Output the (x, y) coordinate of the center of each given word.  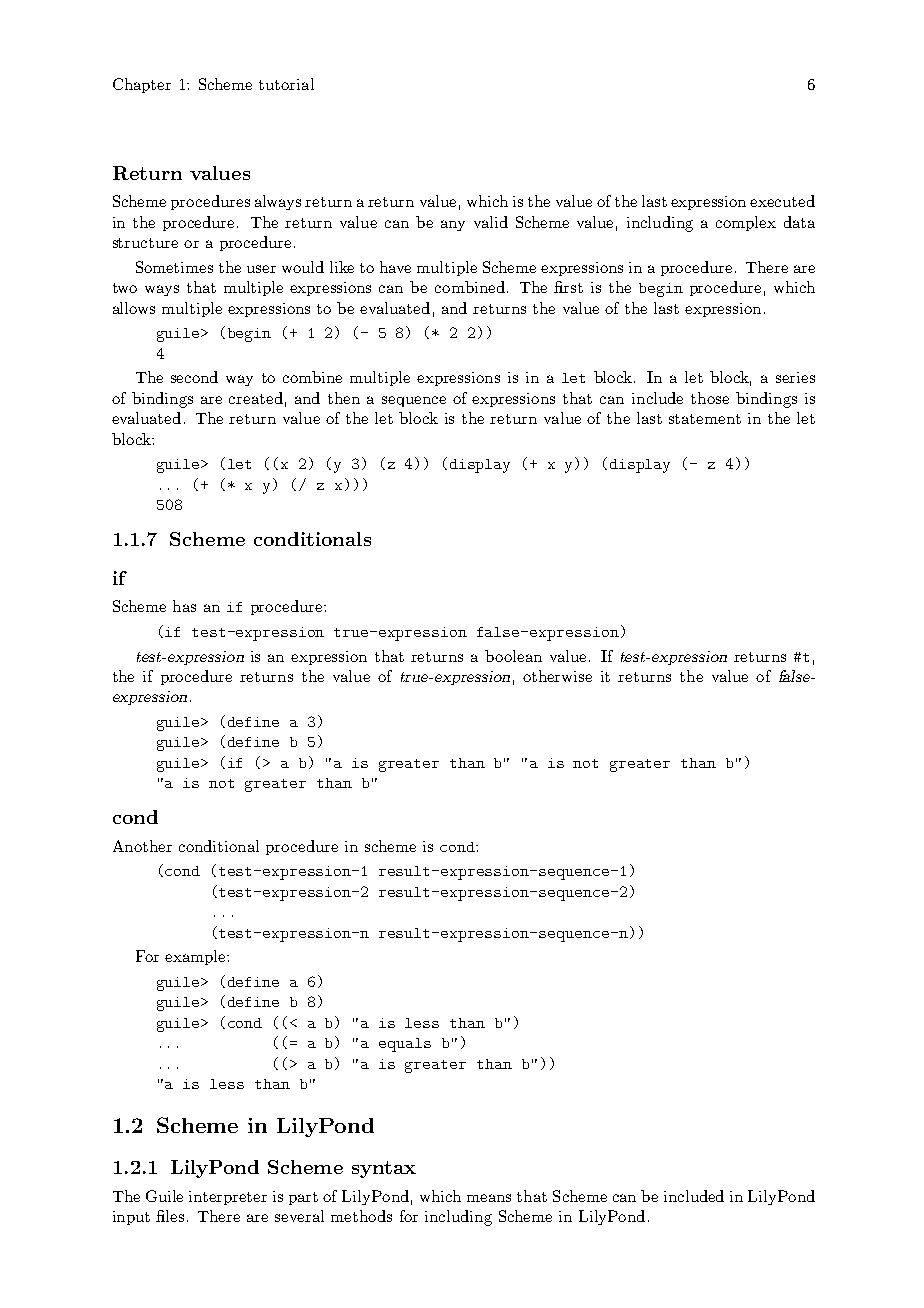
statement (705, 419)
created (256, 398)
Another (142, 846)
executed (782, 201)
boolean (513, 656)
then (344, 398)
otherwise (557, 676)
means (489, 1198)
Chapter (142, 85)
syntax (384, 1169)
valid (491, 222)
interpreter (228, 1198)
